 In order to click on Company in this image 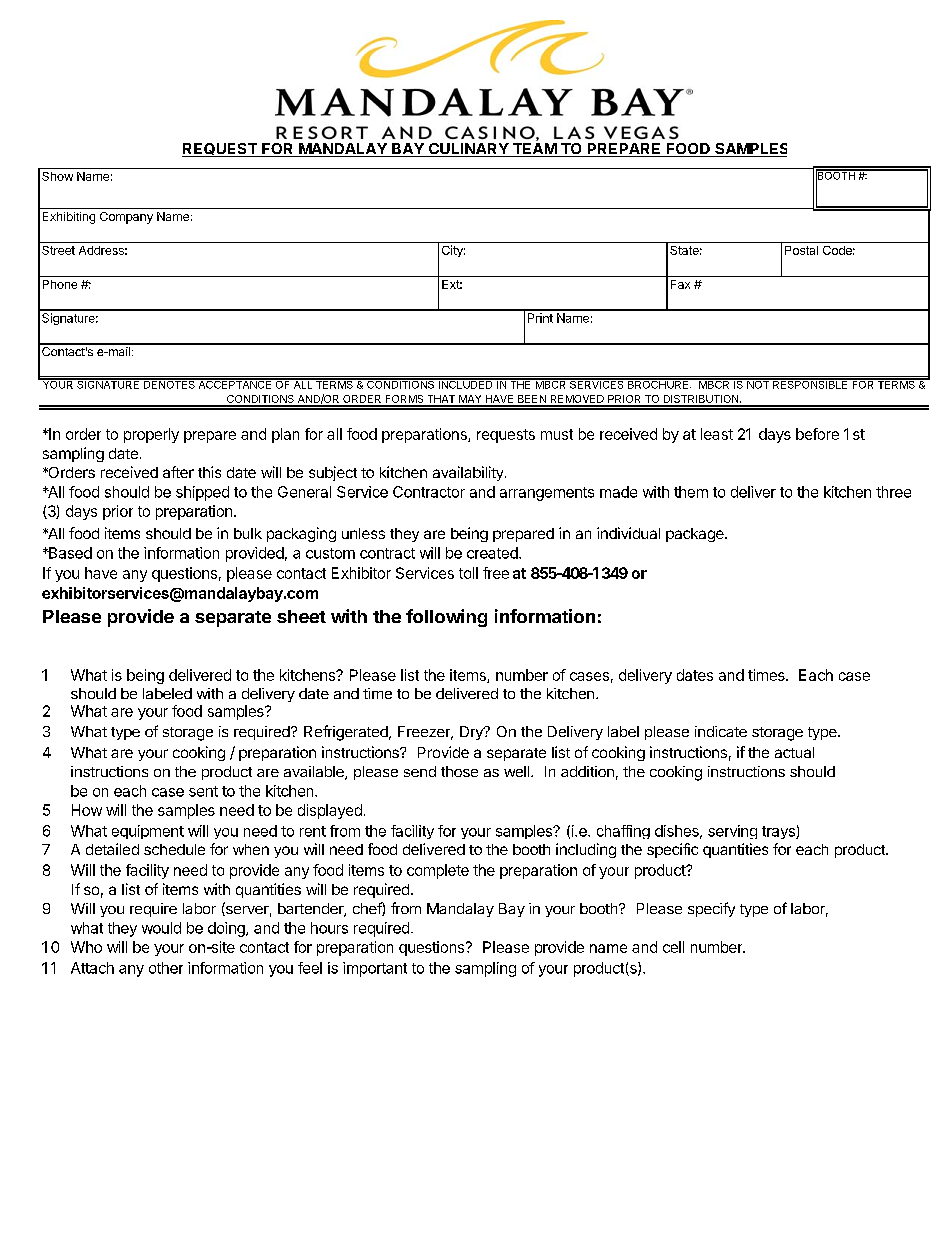, I will do `click(126, 218)`.
